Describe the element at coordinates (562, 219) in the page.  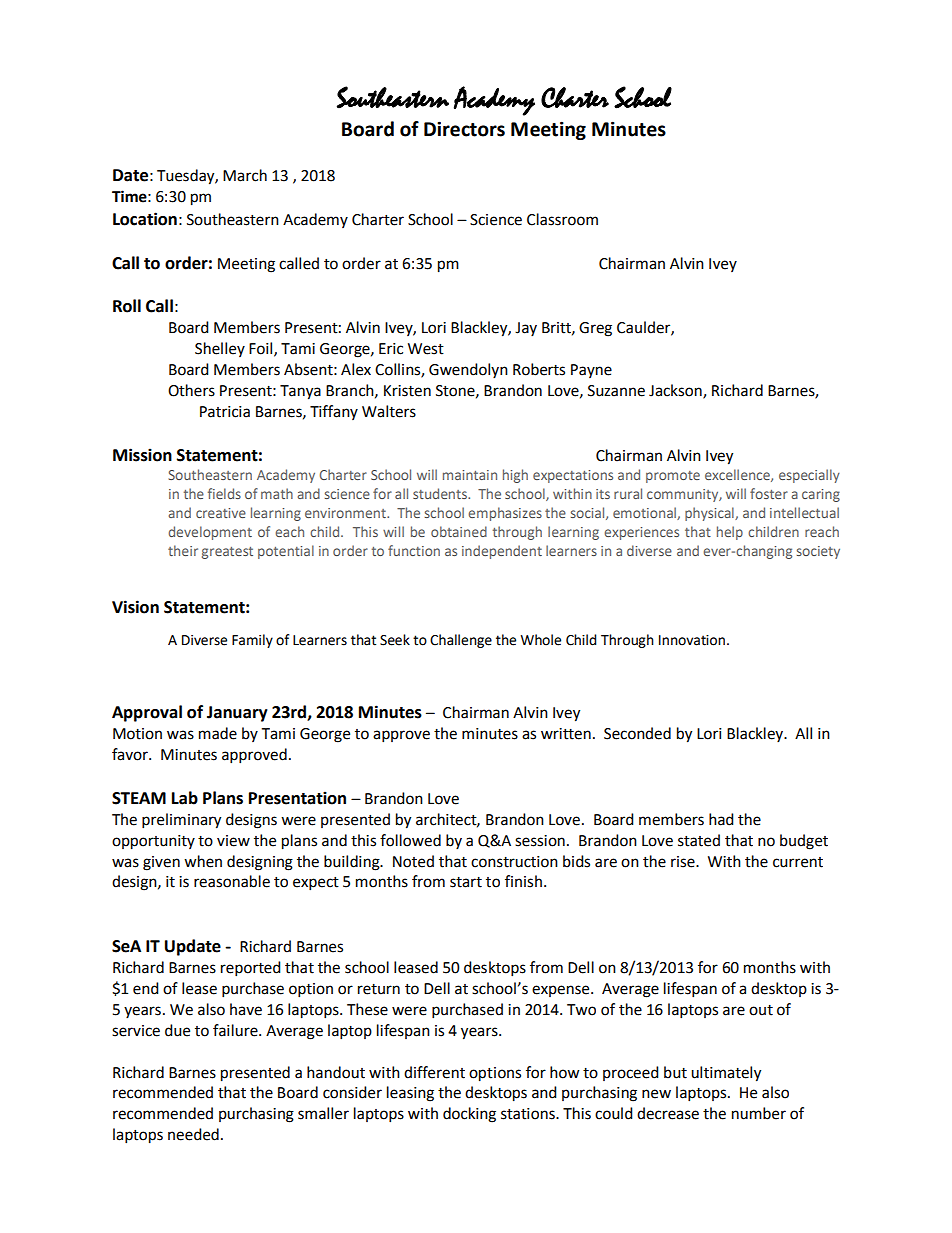
I see `Classroom` at that location.
